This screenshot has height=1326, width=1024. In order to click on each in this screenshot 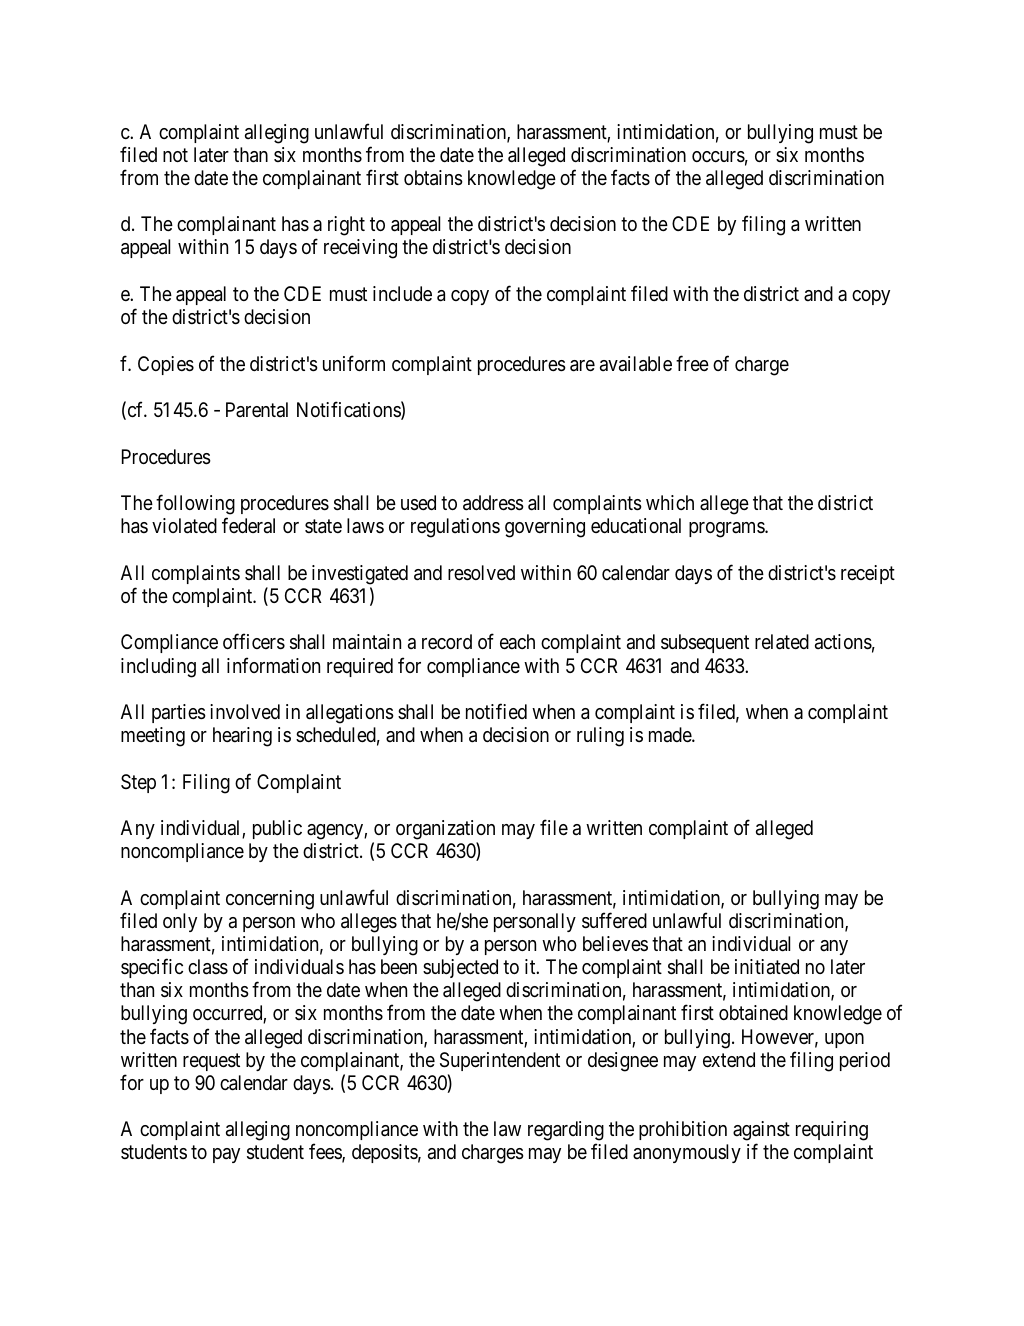, I will do `click(517, 642)`.
